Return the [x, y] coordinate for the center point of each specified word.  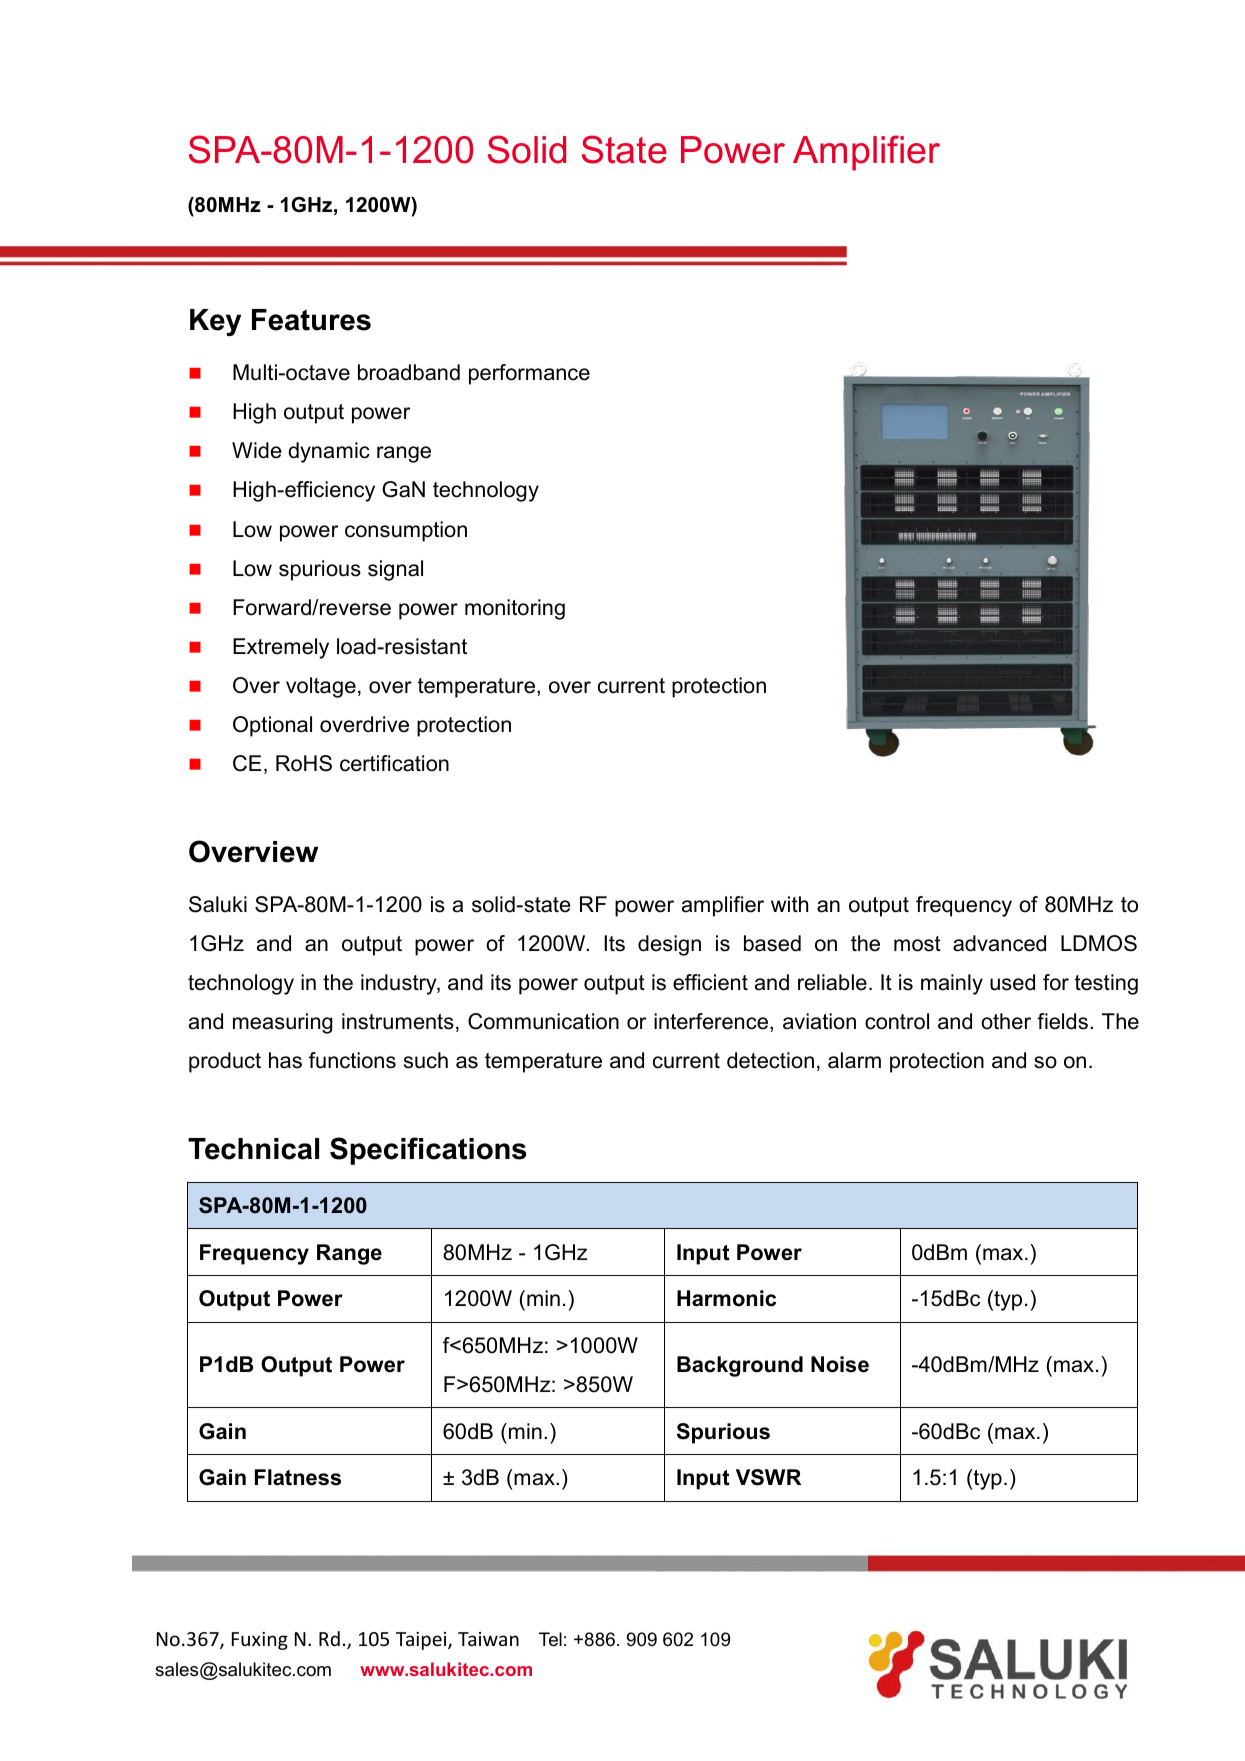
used [1012, 982]
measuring [282, 1023]
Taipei [422, 1641]
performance [529, 374]
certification [394, 763]
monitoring [515, 609]
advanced [999, 943]
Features [311, 320]
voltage [321, 687]
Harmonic [726, 1298]
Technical [253, 1149]
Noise [840, 1364]
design [669, 945]
